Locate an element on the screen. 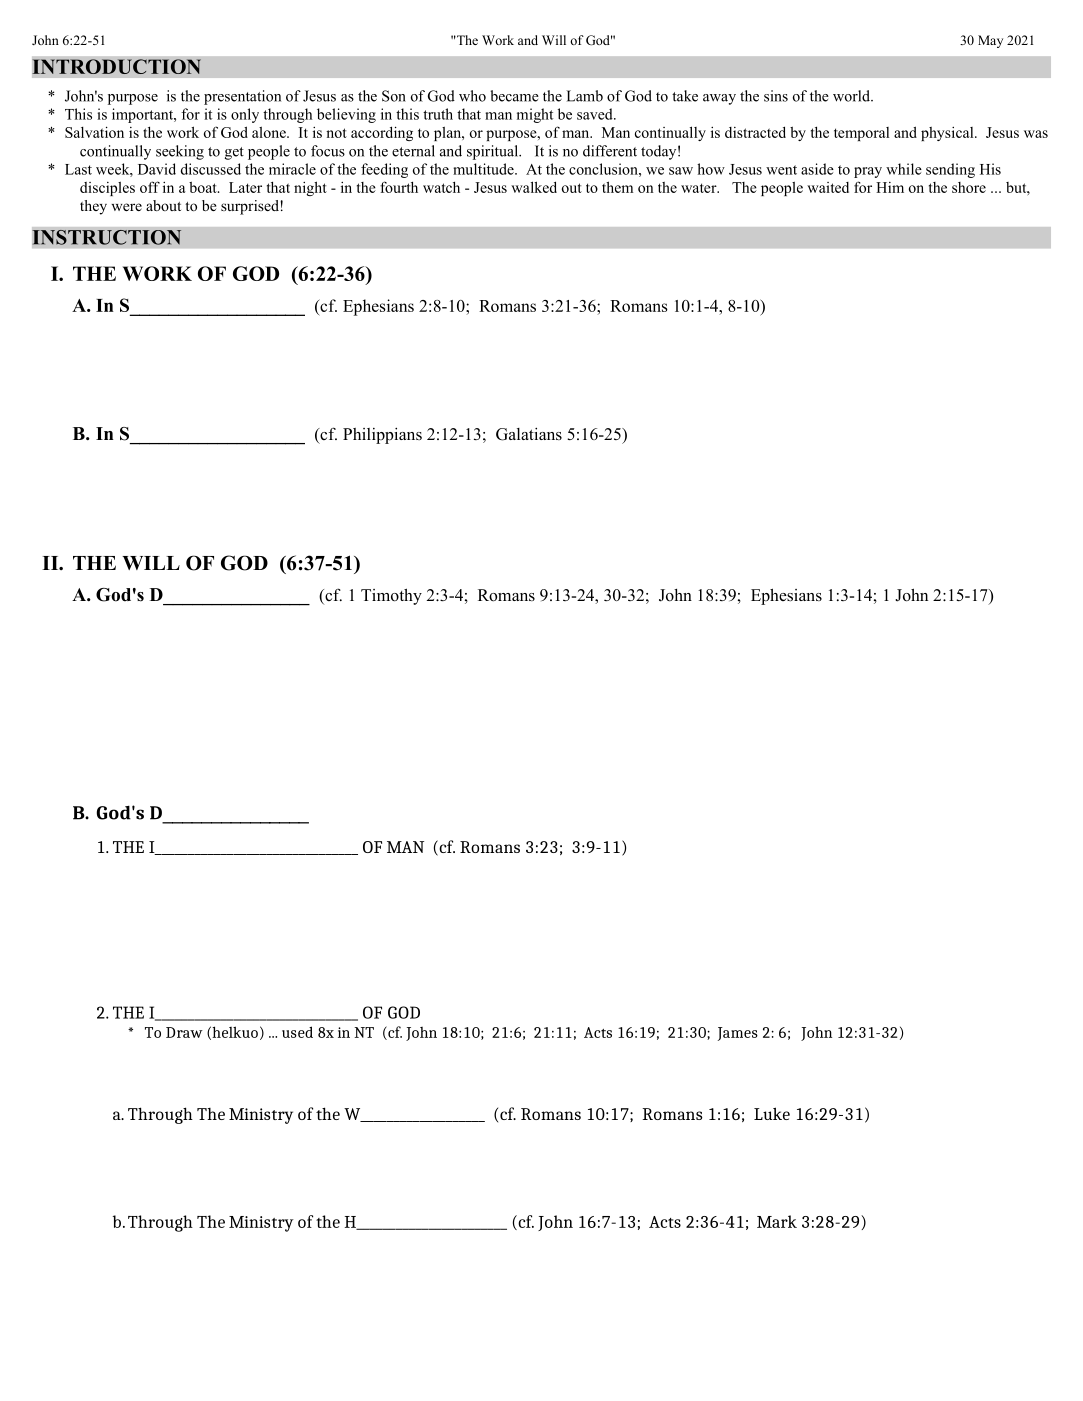  Mark is located at coordinates (777, 1221).
